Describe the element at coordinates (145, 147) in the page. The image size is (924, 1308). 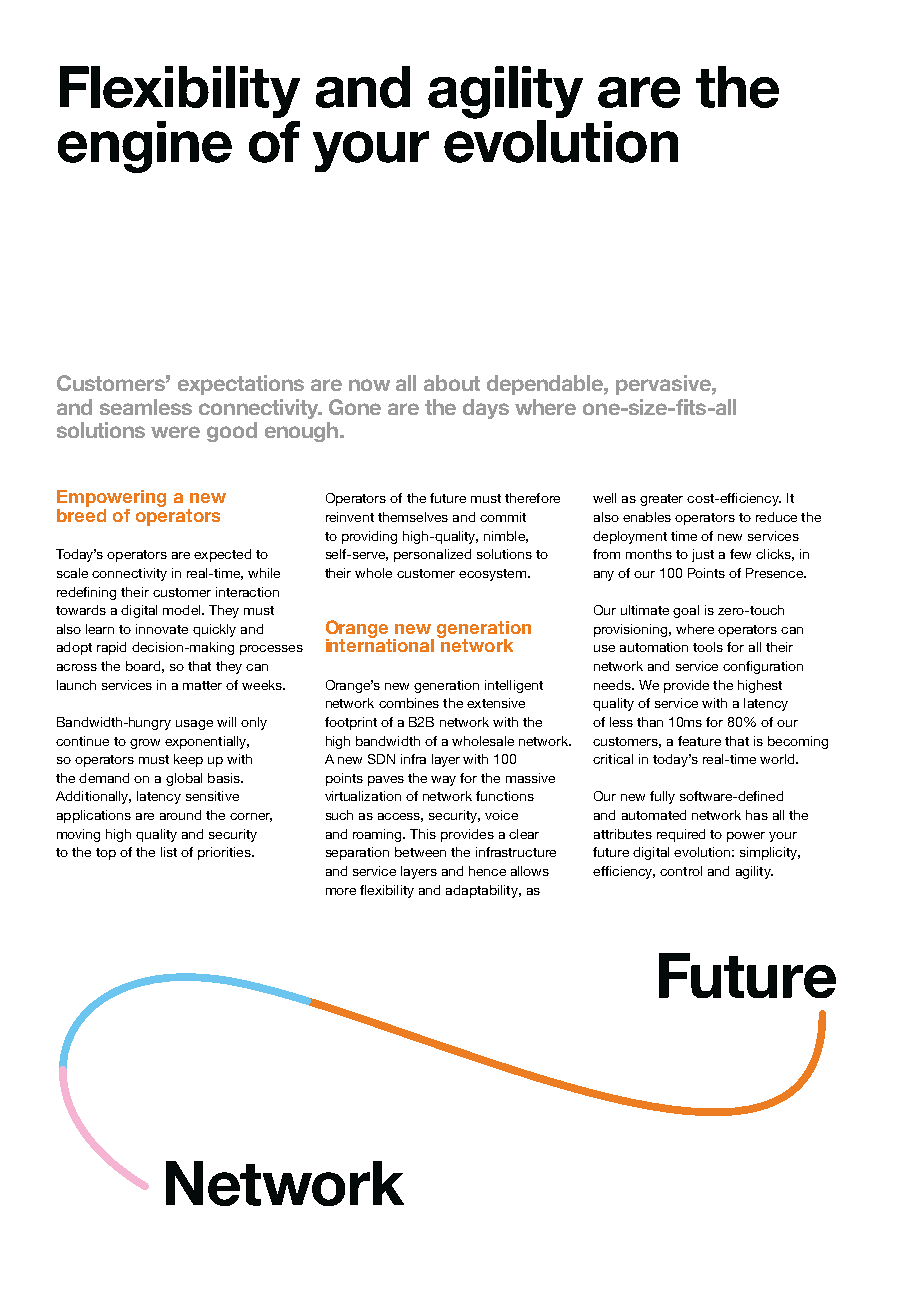
I see `engine` at that location.
